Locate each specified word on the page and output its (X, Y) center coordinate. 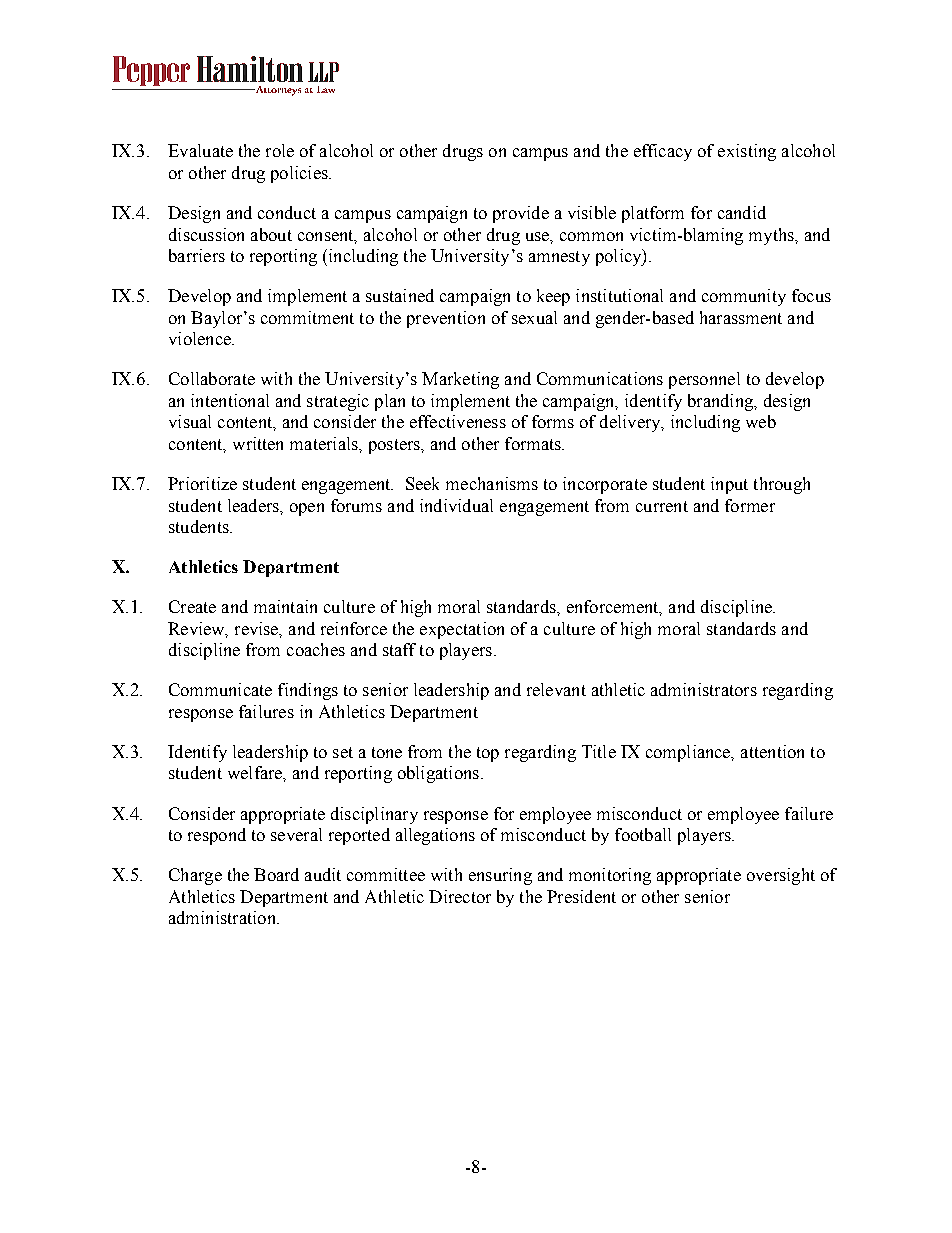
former (750, 505)
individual (456, 505)
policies (300, 174)
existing (747, 152)
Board (276, 874)
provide (521, 214)
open (307, 509)
